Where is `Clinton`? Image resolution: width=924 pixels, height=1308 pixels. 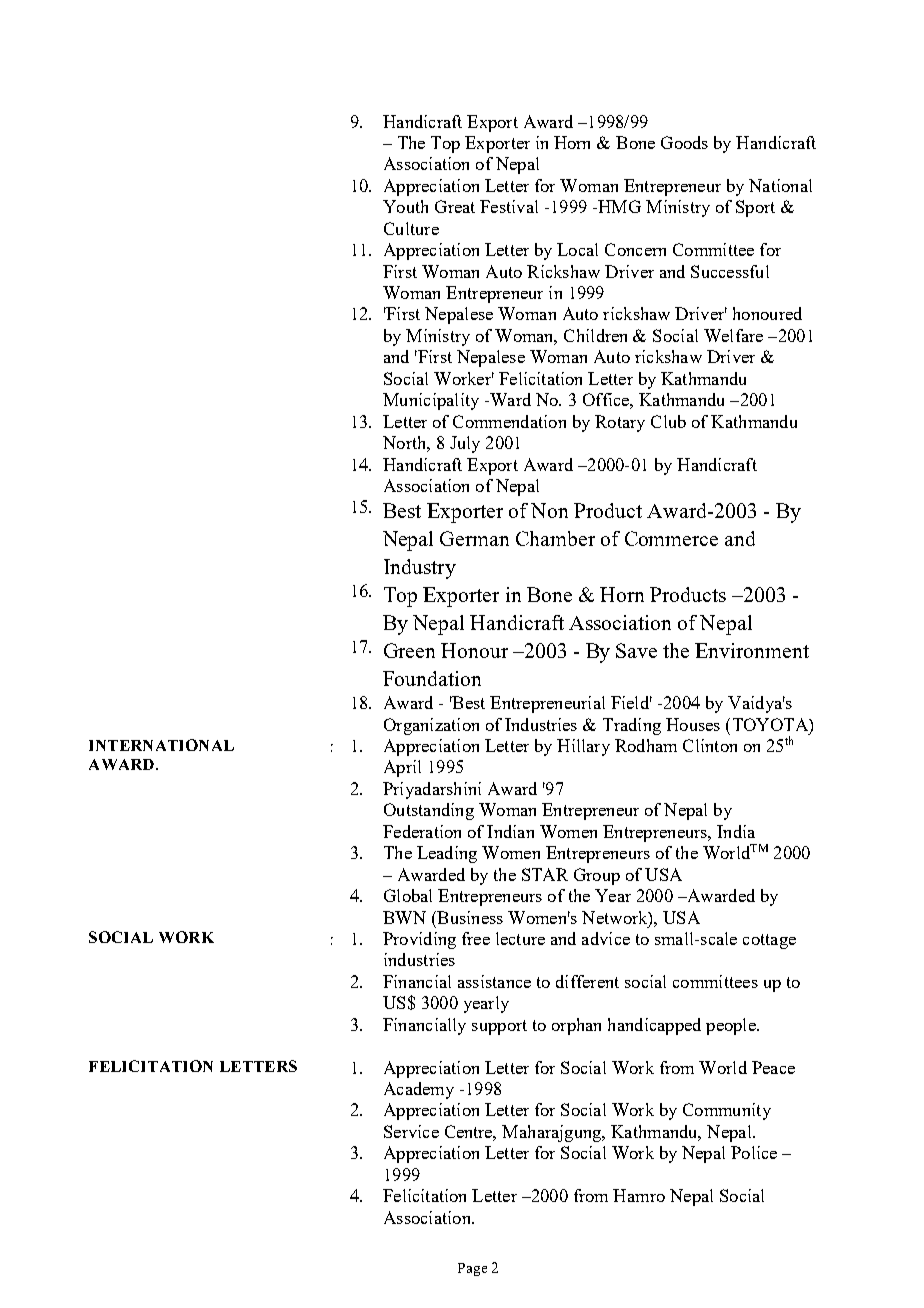
Clinton is located at coordinates (710, 745).
